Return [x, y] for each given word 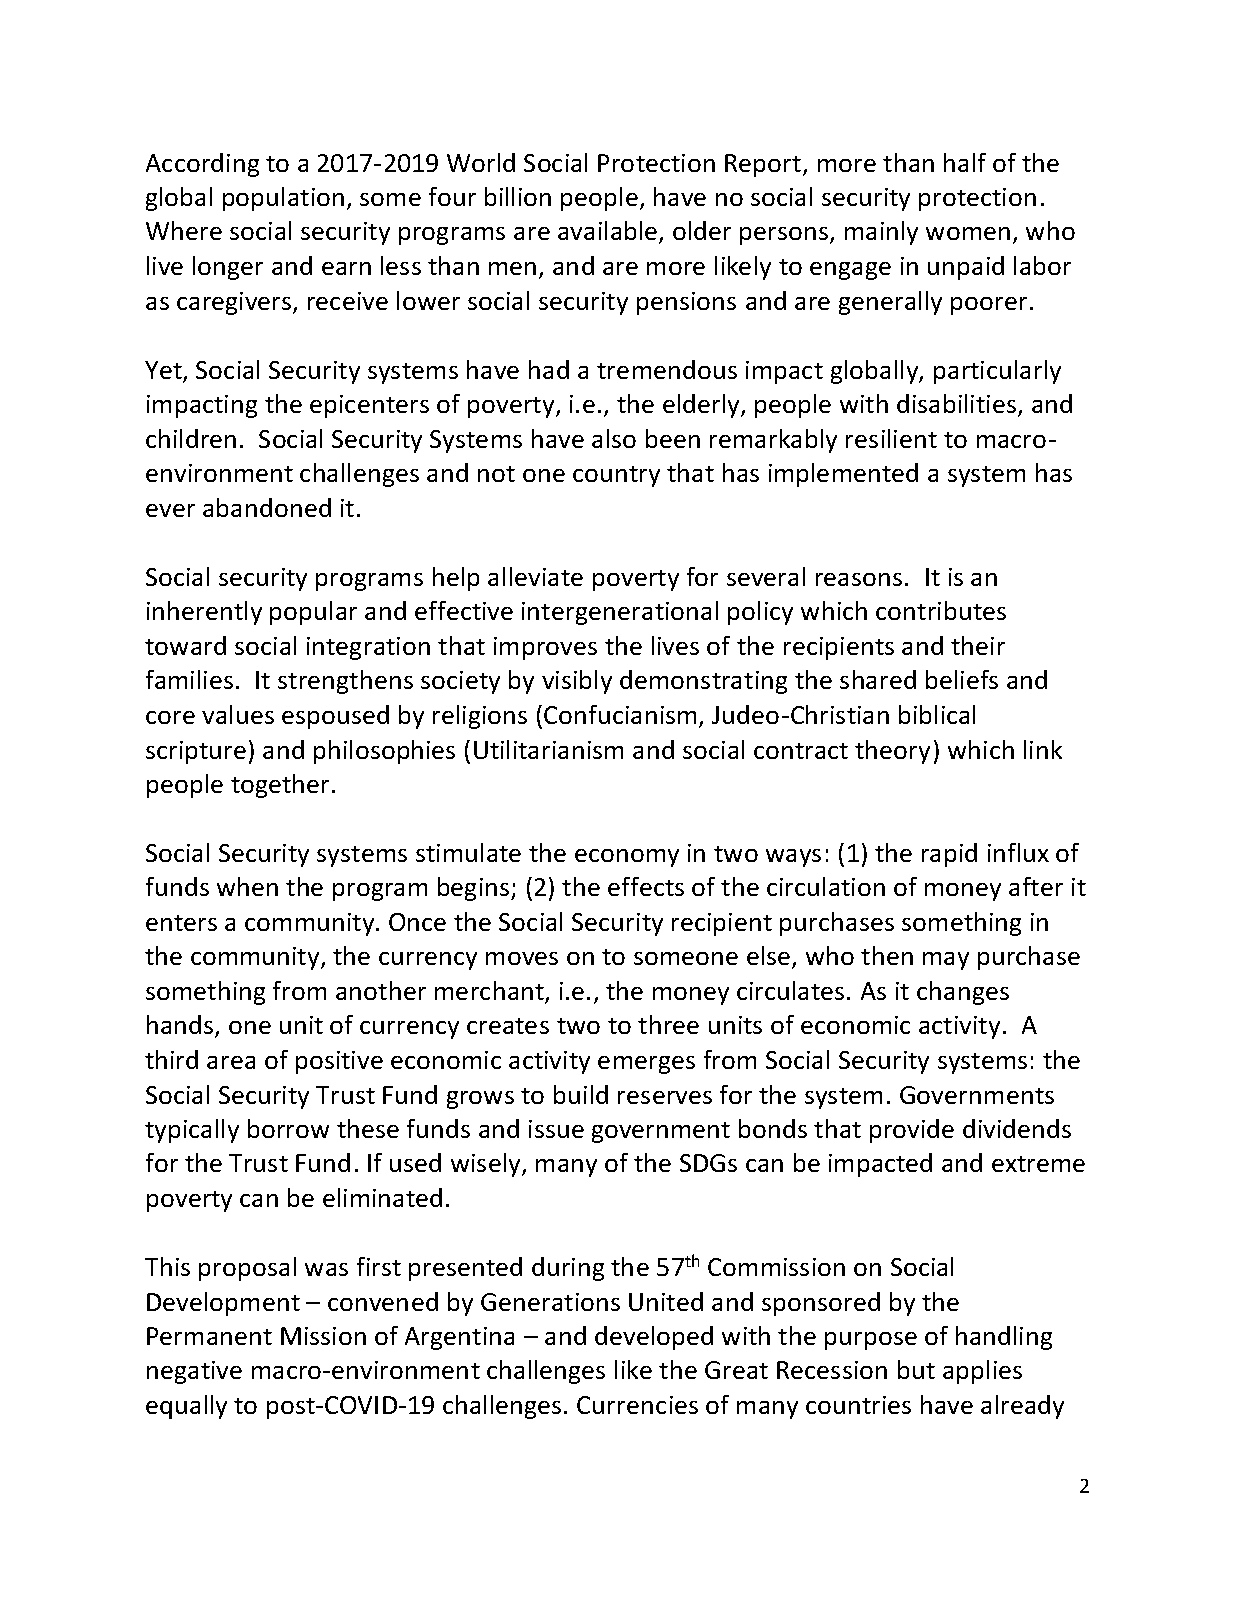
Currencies [637, 1405]
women [968, 233]
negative [194, 1372]
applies [982, 1372]
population [283, 199]
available [609, 232]
